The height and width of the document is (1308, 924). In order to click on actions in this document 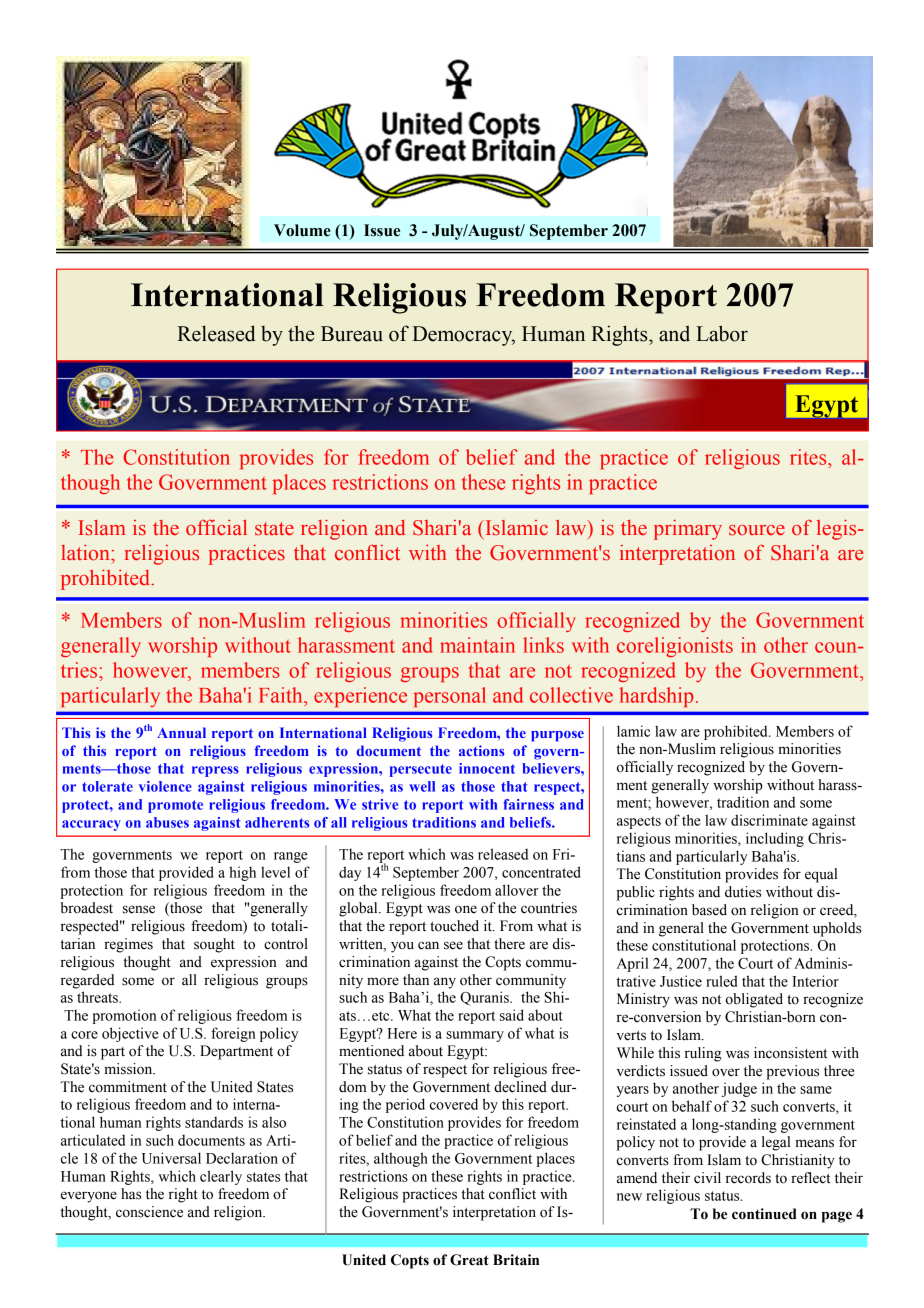, I will do `click(481, 750)`.
